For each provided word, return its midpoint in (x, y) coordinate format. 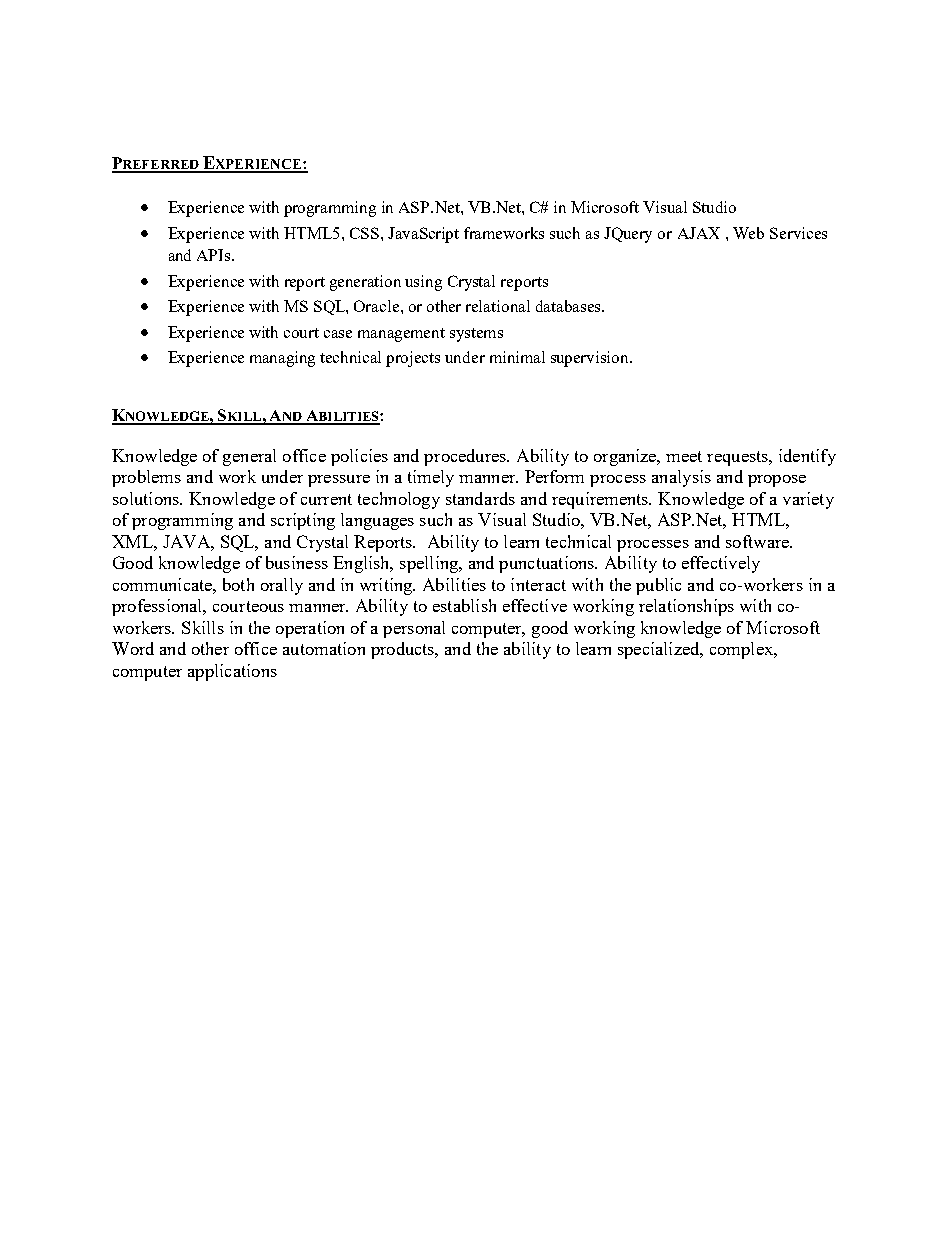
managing (282, 359)
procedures (466, 457)
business (297, 562)
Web (748, 233)
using (423, 283)
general (249, 457)
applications (232, 672)
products (404, 650)
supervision (591, 359)
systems (476, 335)
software (758, 541)
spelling (430, 564)
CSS (364, 233)
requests (738, 458)
